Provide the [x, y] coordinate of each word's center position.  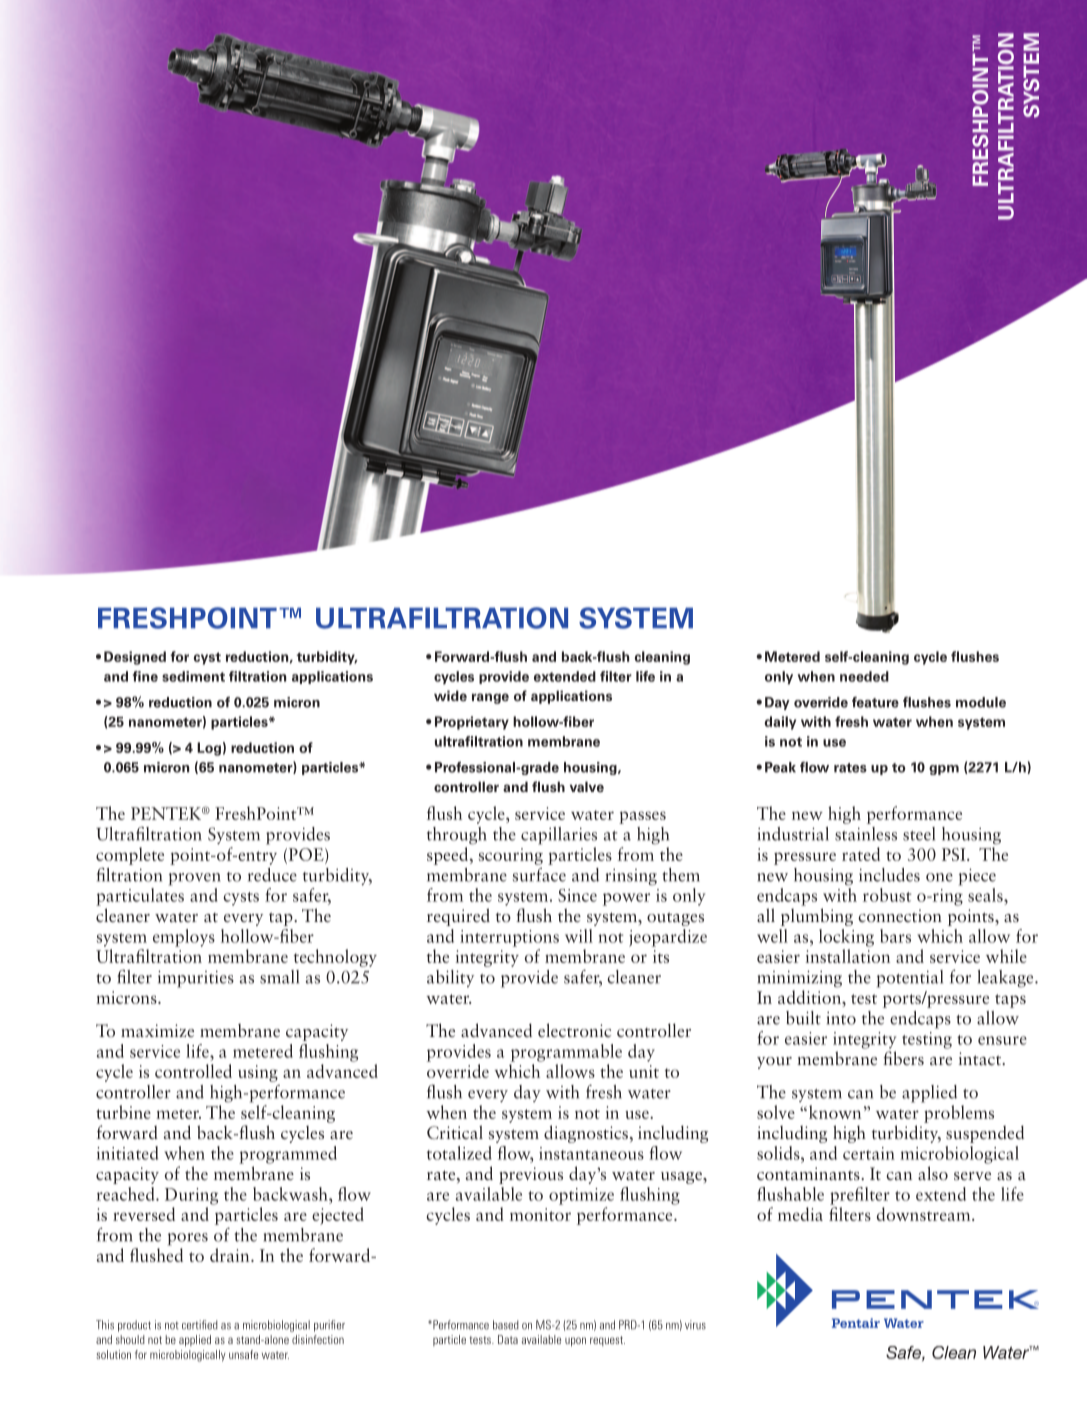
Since [577, 895]
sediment [193, 676]
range [490, 698]
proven [194, 879]
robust [887, 895]
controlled [193, 1071]
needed [864, 676]
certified [200, 1325]
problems [959, 1114]
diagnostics [586, 1134]
